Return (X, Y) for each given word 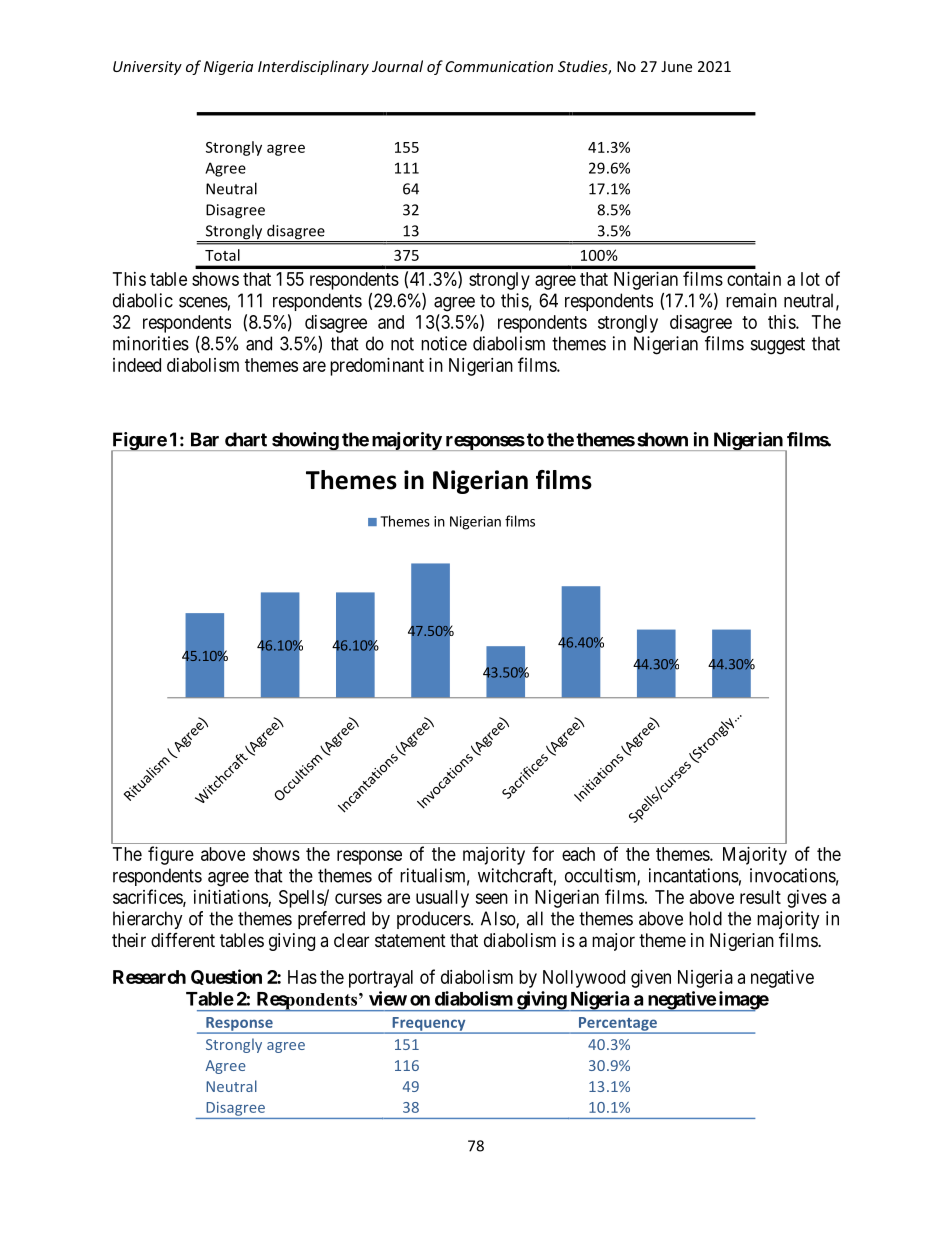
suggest (778, 346)
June (676, 66)
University (147, 68)
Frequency (429, 1025)
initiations (231, 898)
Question (226, 977)
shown (662, 439)
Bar (205, 439)
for (543, 853)
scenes (203, 302)
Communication (499, 66)
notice (444, 343)
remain (751, 300)
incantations (694, 875)
